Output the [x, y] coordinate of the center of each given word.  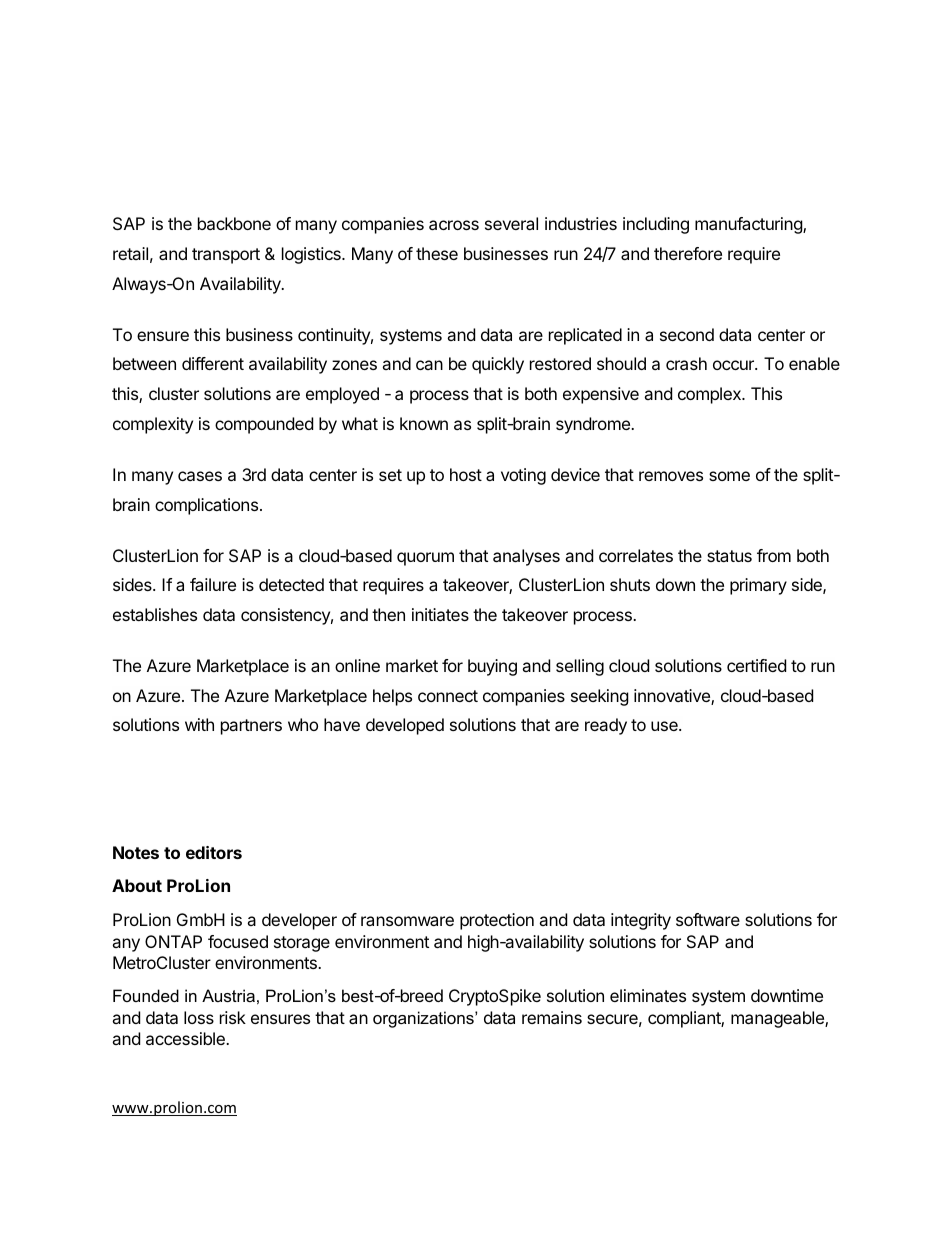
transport [226, 256]
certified [756, 665]
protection [497, 921]
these [437, 253]
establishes [155, 614]
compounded [264, 425]
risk [233, 1017]
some [729, 476]
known [424, 423]
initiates [440, 614]
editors [214, 852]
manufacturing [749, 225]
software [708, 919]
